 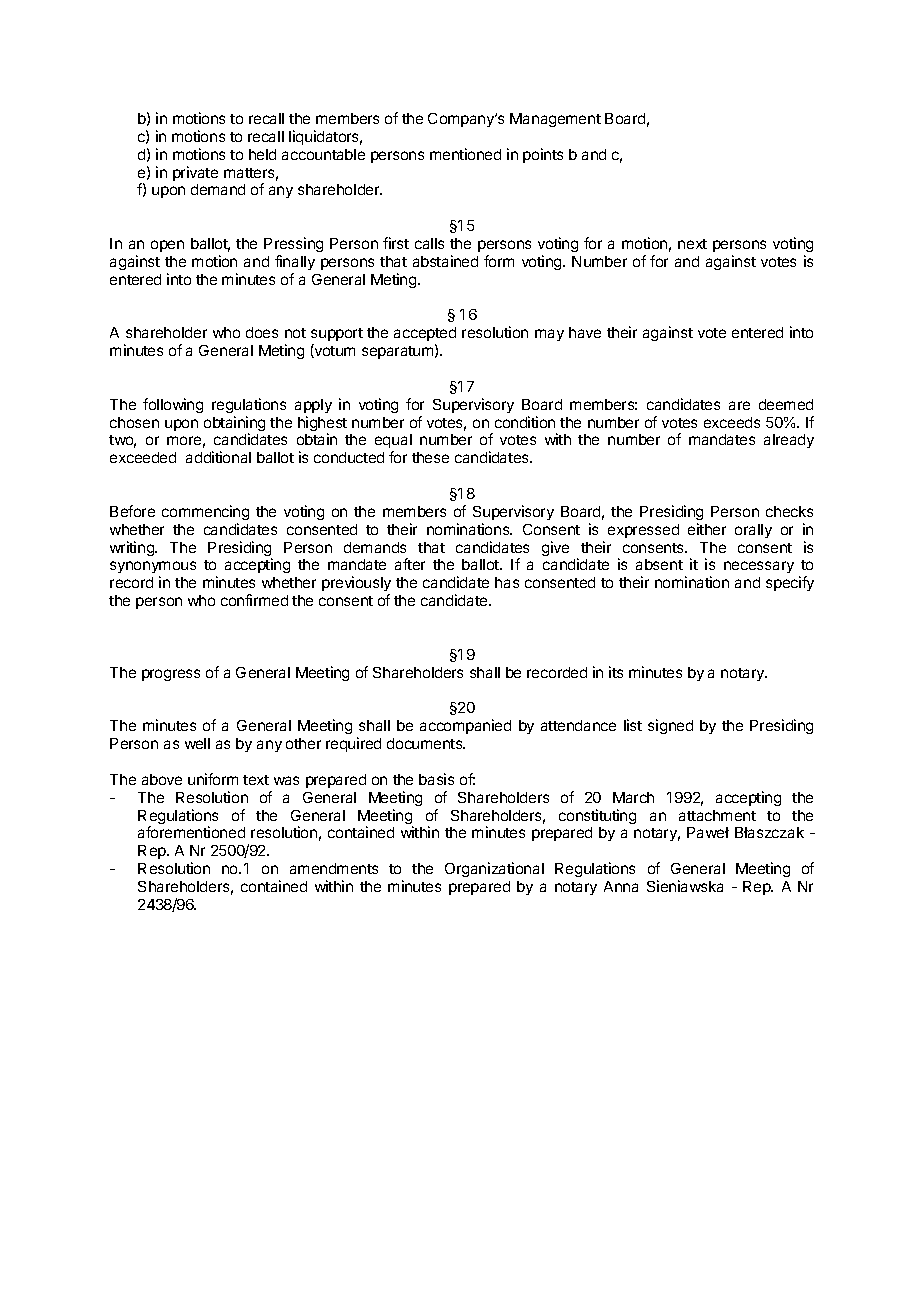 I want to click on exceeds, so click(x=732, y=422).
